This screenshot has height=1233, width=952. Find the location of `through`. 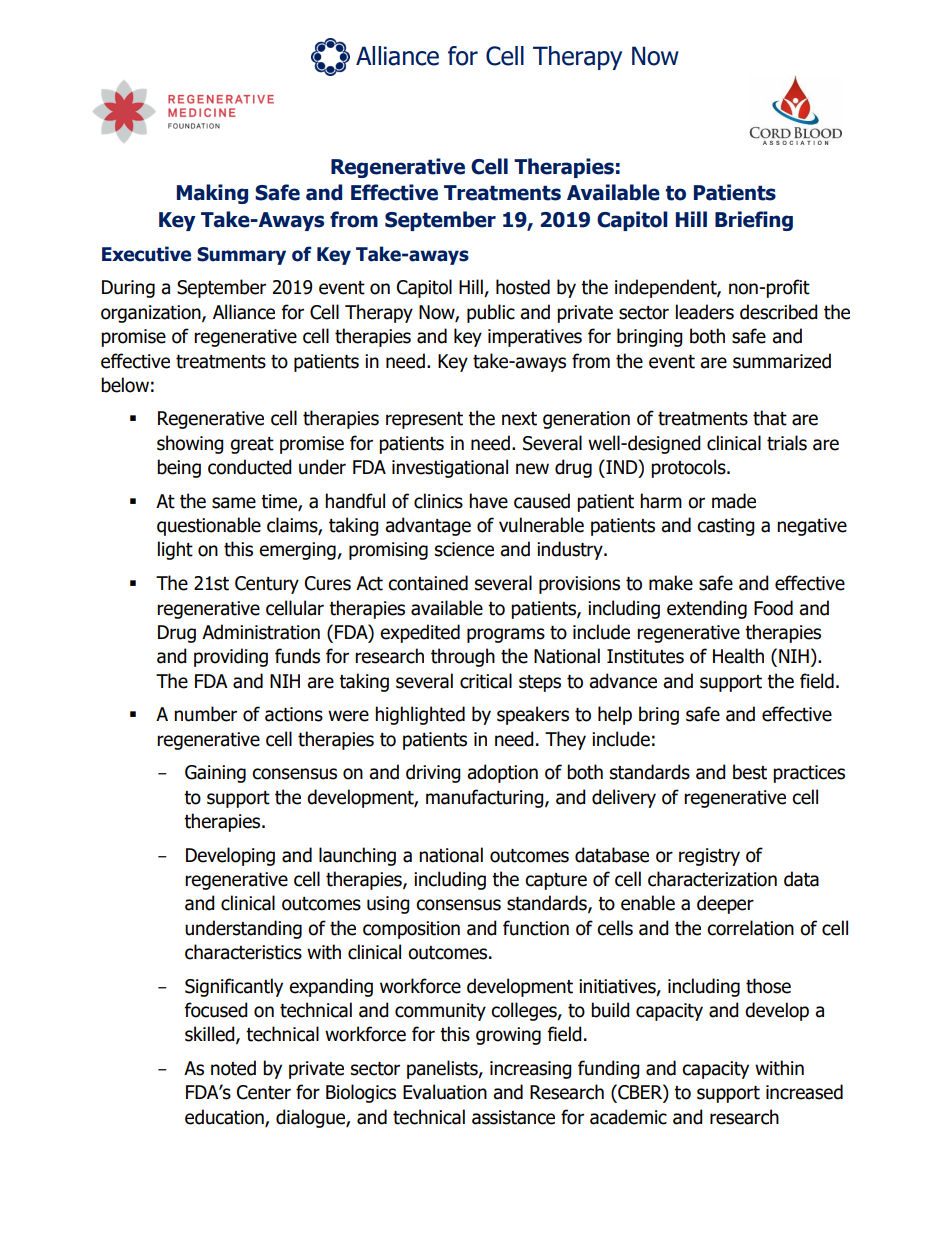

through is located at coordinates (463, 657).
